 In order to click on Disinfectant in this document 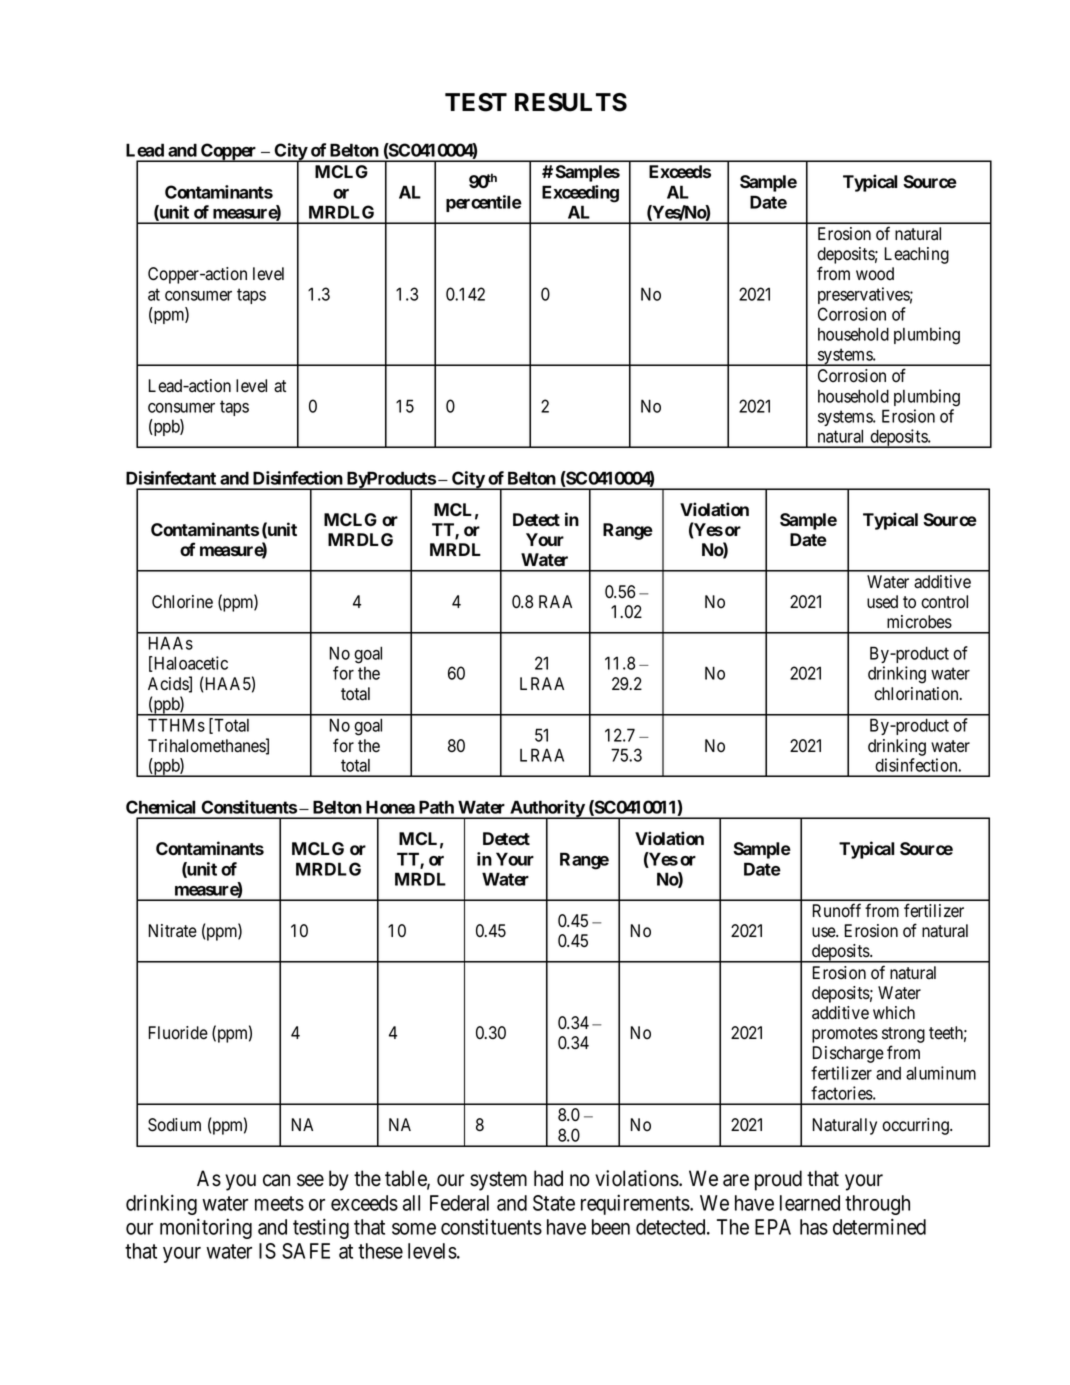, I will do `click(171, 478)`.
